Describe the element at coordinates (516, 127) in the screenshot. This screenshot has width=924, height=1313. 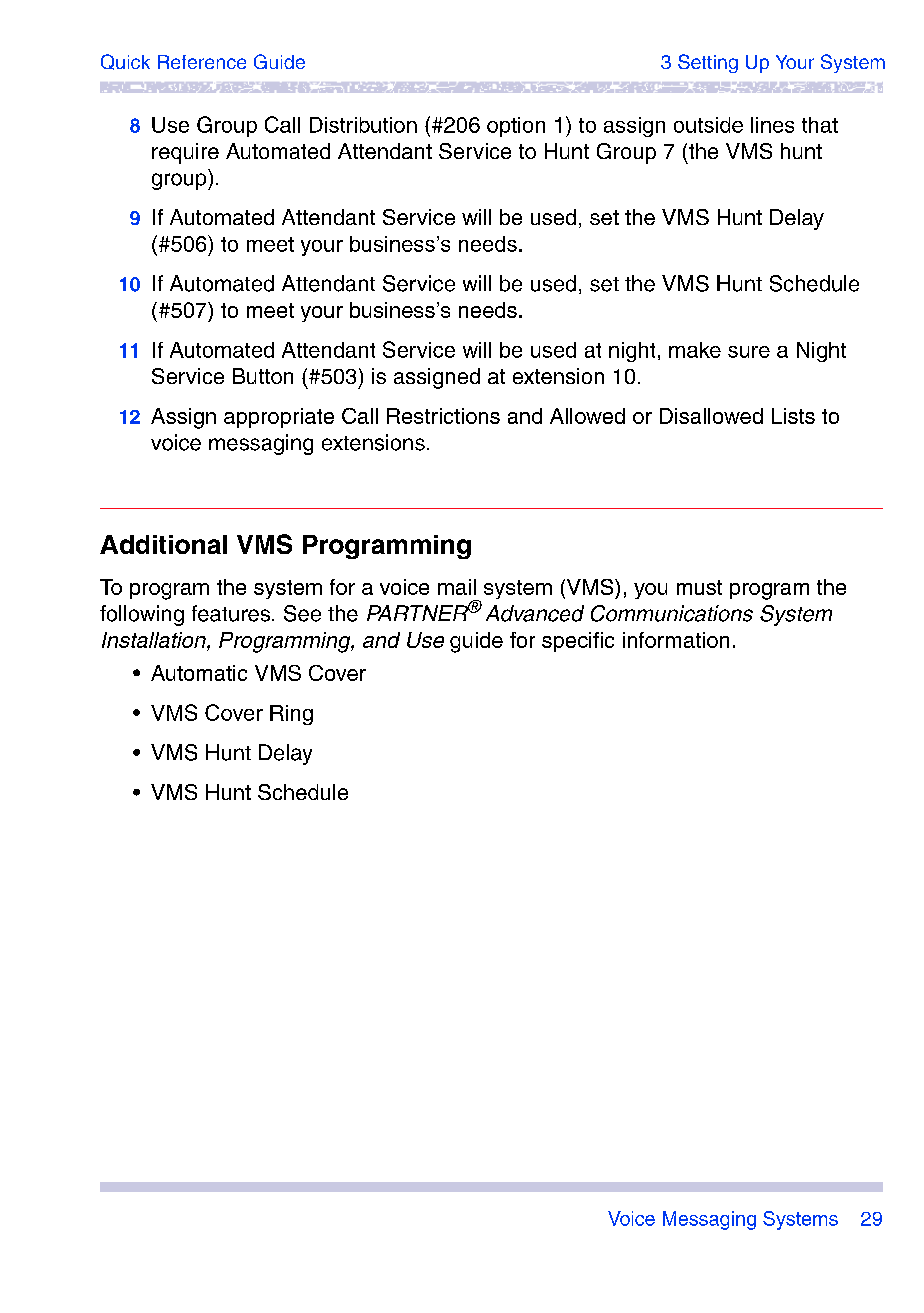
I see `option` at that location.
